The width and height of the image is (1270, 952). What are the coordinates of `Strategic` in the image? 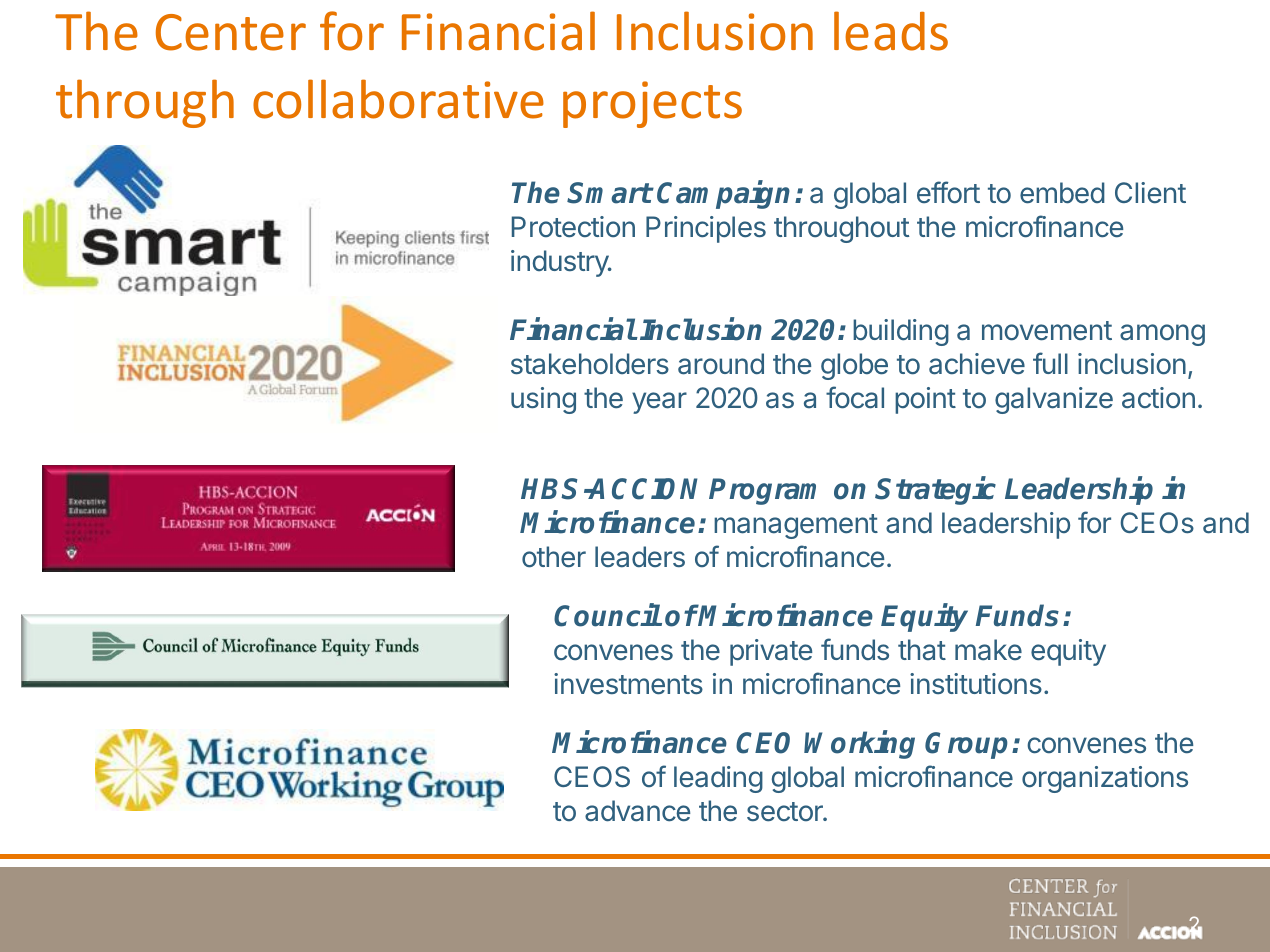 It's located at (935, 490).
